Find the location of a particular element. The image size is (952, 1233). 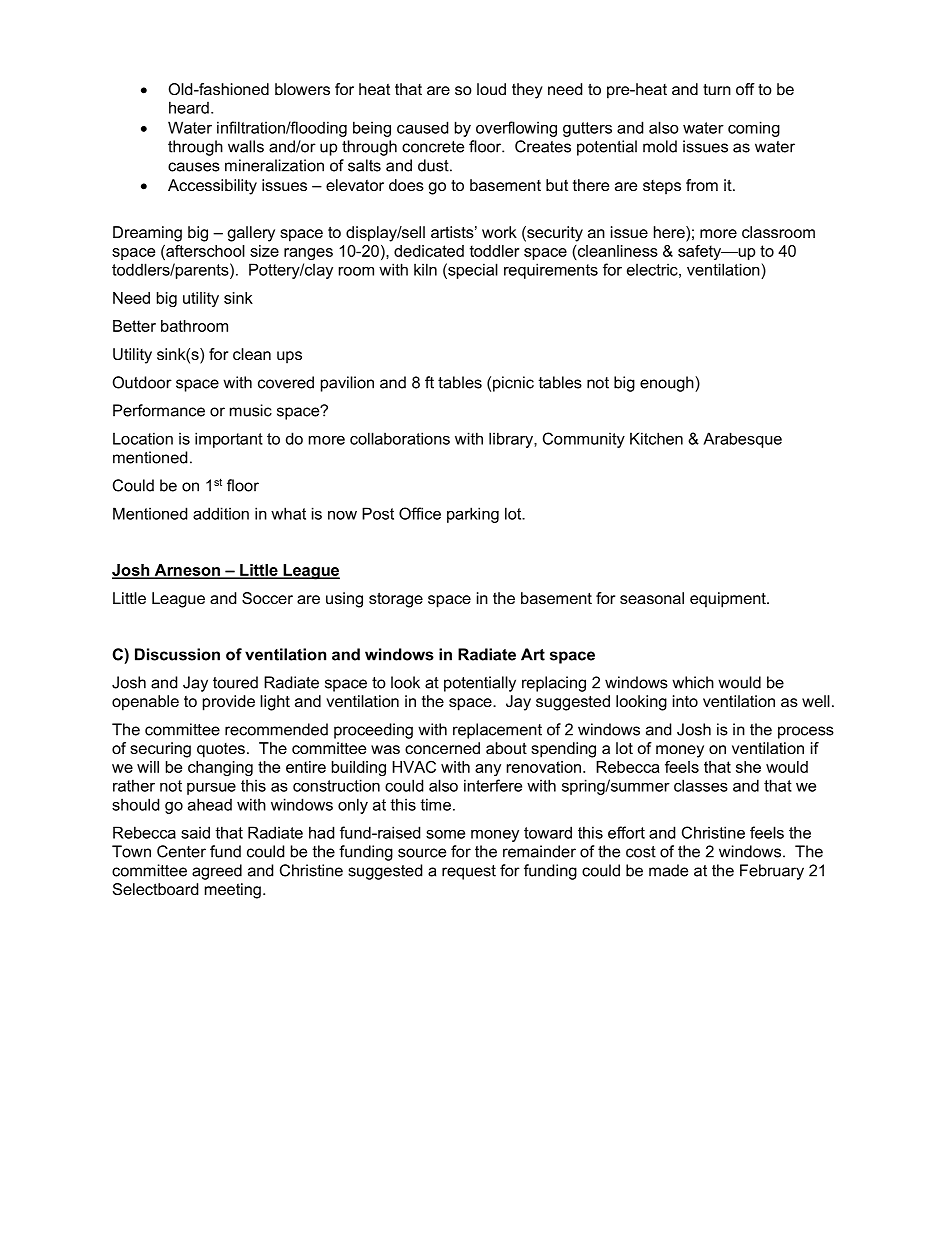

ups is located at coordinates (289, 357).
